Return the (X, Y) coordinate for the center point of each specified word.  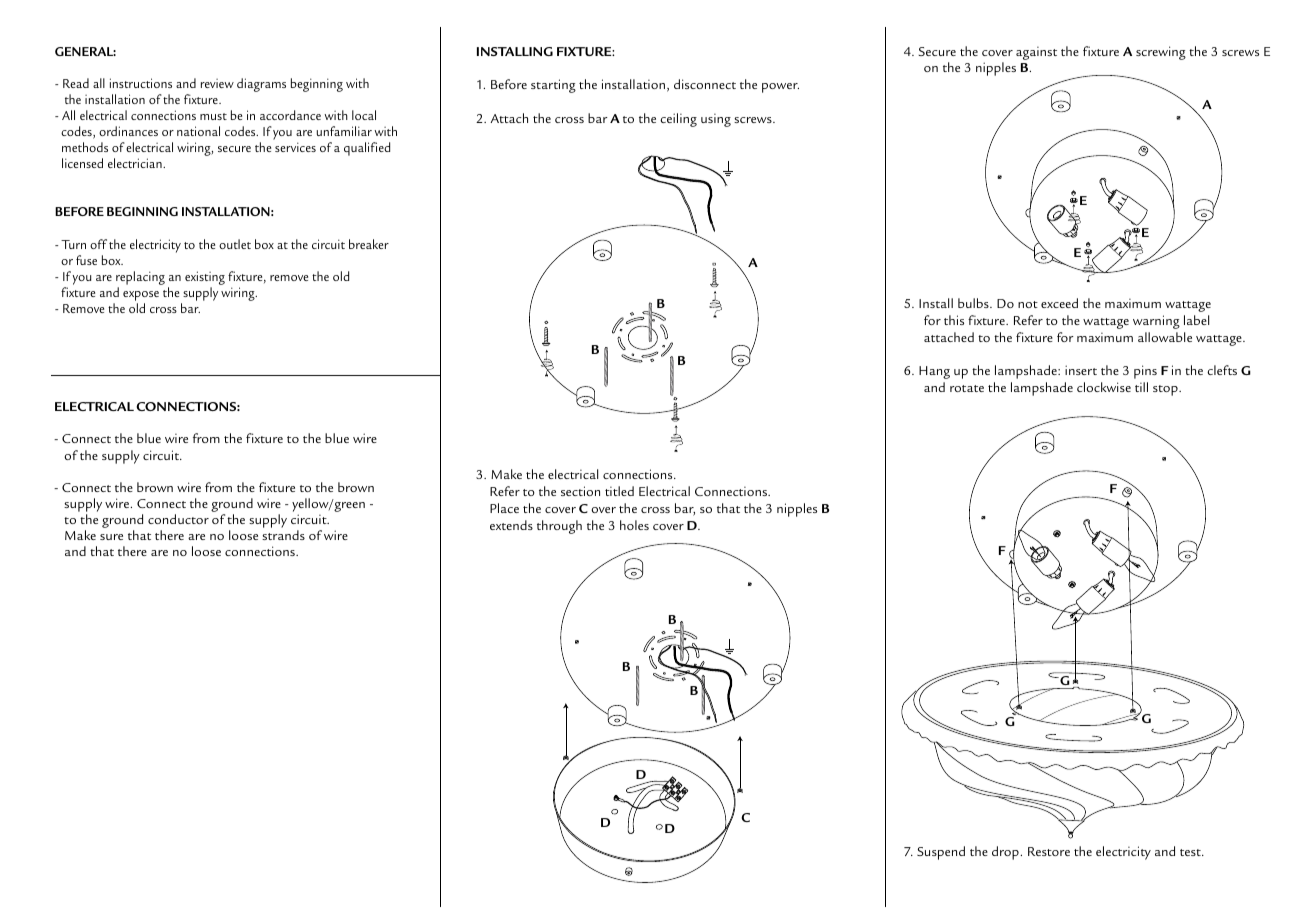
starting (553, 86)
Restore (1049, 851)
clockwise (1104, 387)
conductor (178, 519)
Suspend (941, 853)
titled (619, 491)
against (1036, 53)
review (217, 83)
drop (1005, 853)
